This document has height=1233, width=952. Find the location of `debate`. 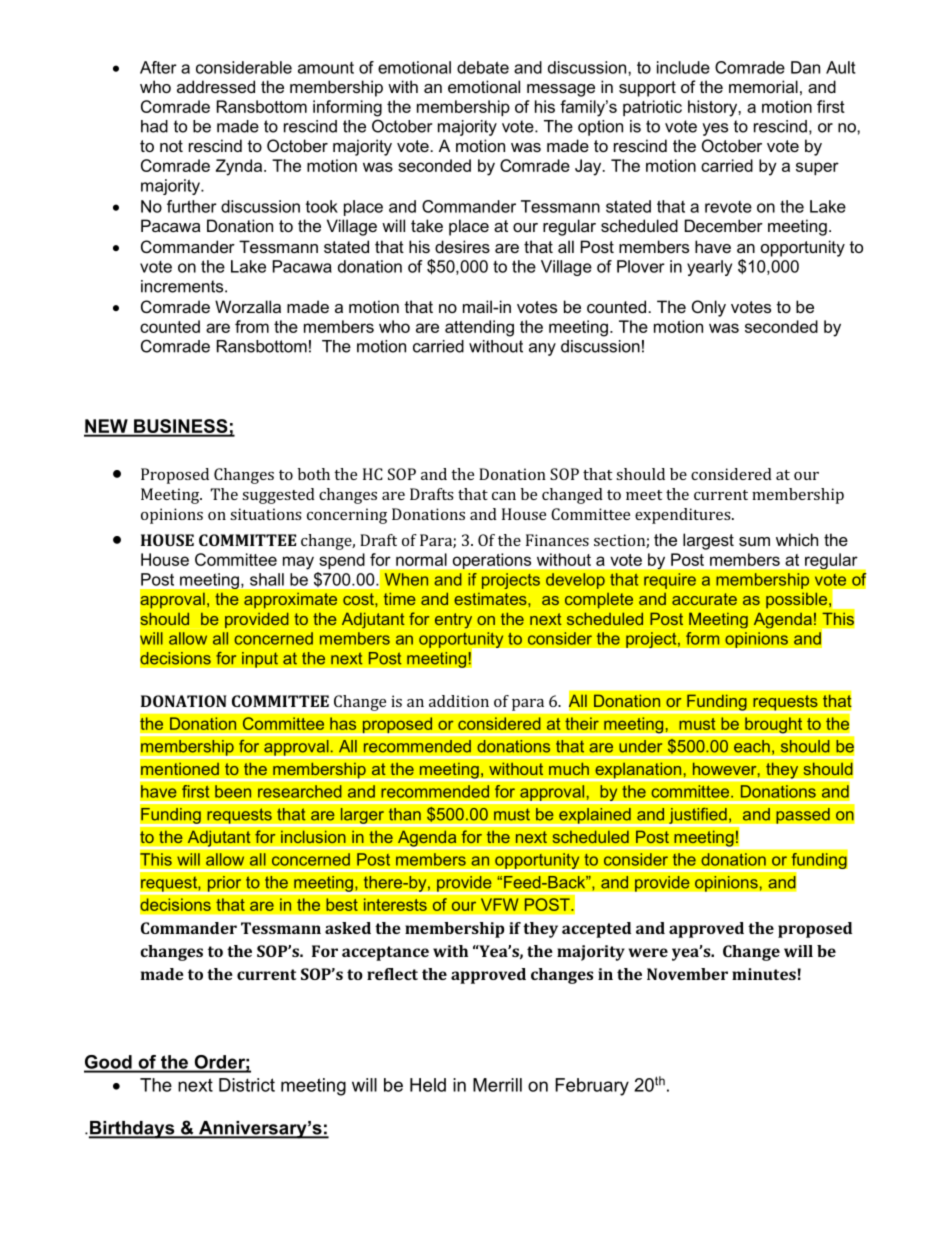

debate is located at coordinates (483, 67).
